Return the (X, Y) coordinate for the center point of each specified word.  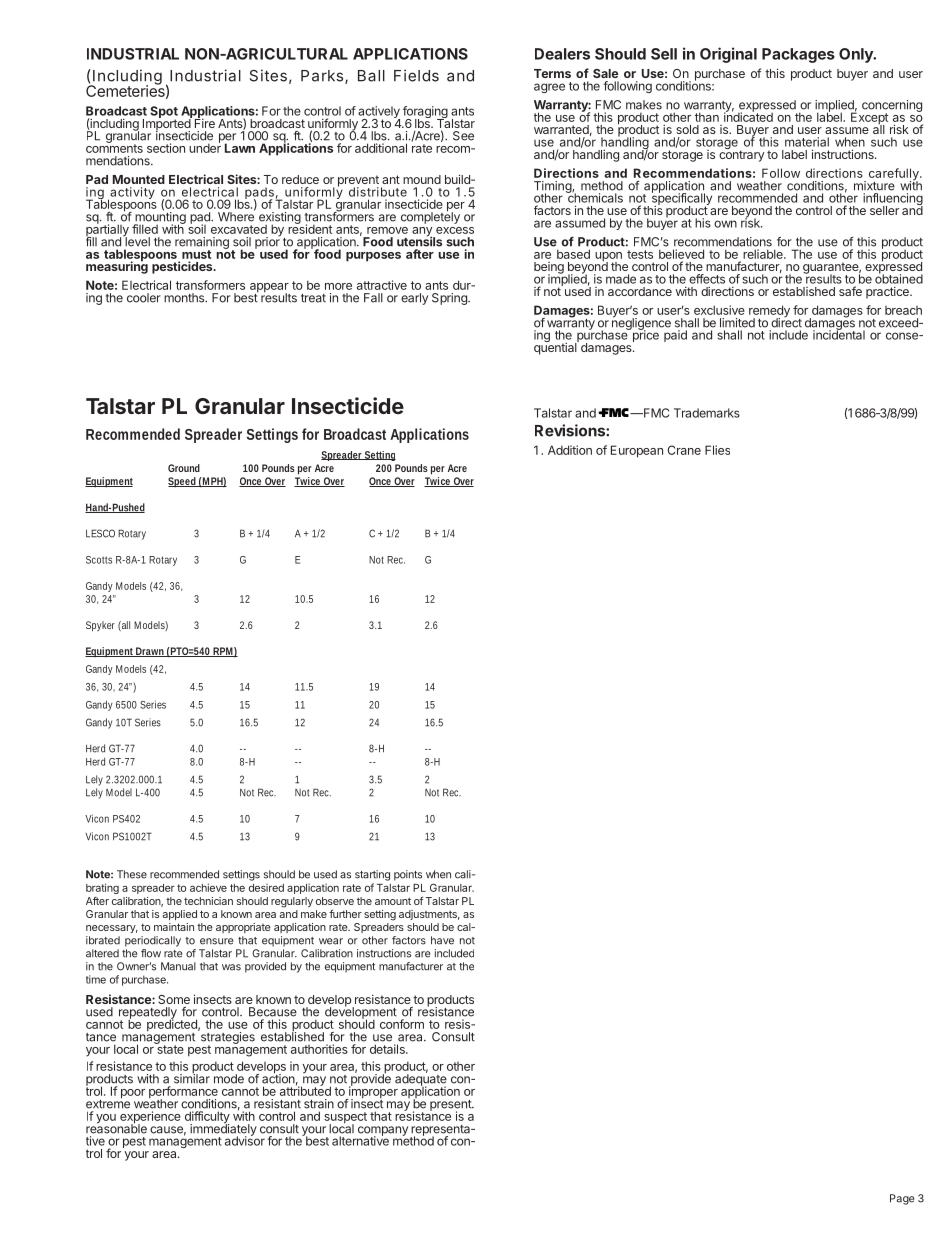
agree (549, 88)
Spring (450, 299)
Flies (717, 450)
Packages (798, 55)
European (637, 451)
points (408, 875)
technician (208, 901)
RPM (224, 652)
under (205, 147)
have (442, 940)
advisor (245, 1140)
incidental (839, 334)
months (185, 298)
